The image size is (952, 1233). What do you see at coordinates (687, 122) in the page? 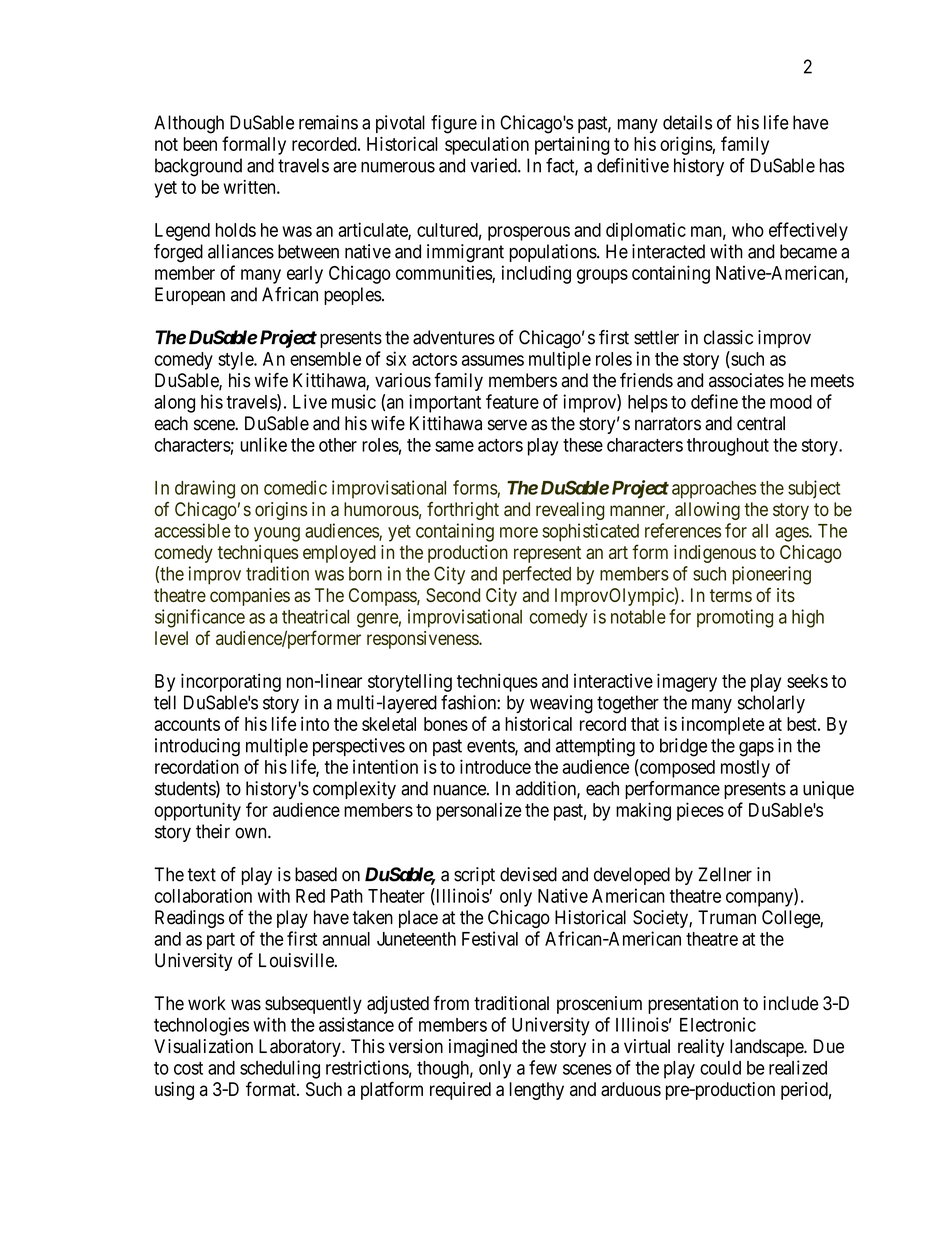
I see `details` at bounding box center [687, 122].
